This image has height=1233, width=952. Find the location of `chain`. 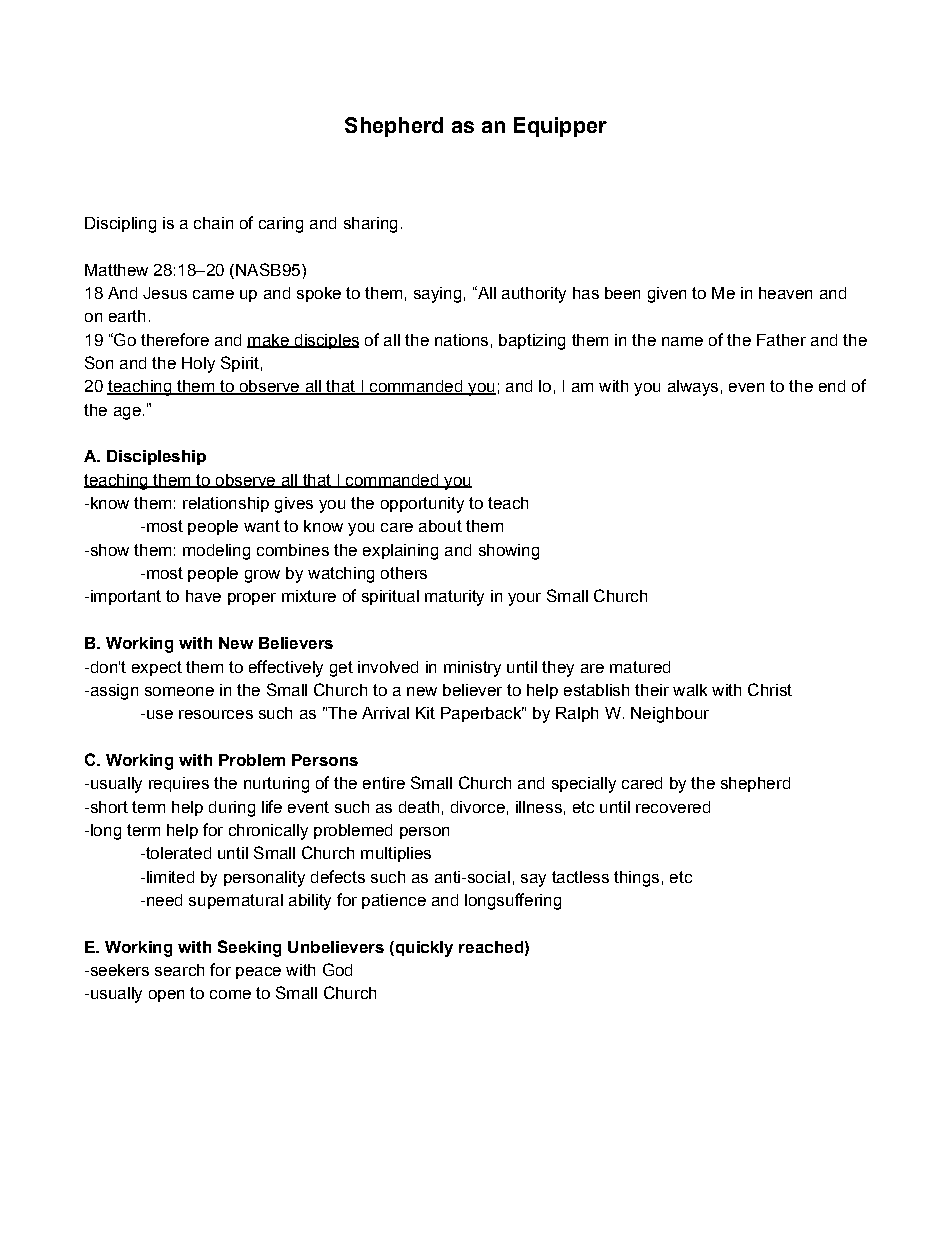

chain is located at coordinates (213, 223).
